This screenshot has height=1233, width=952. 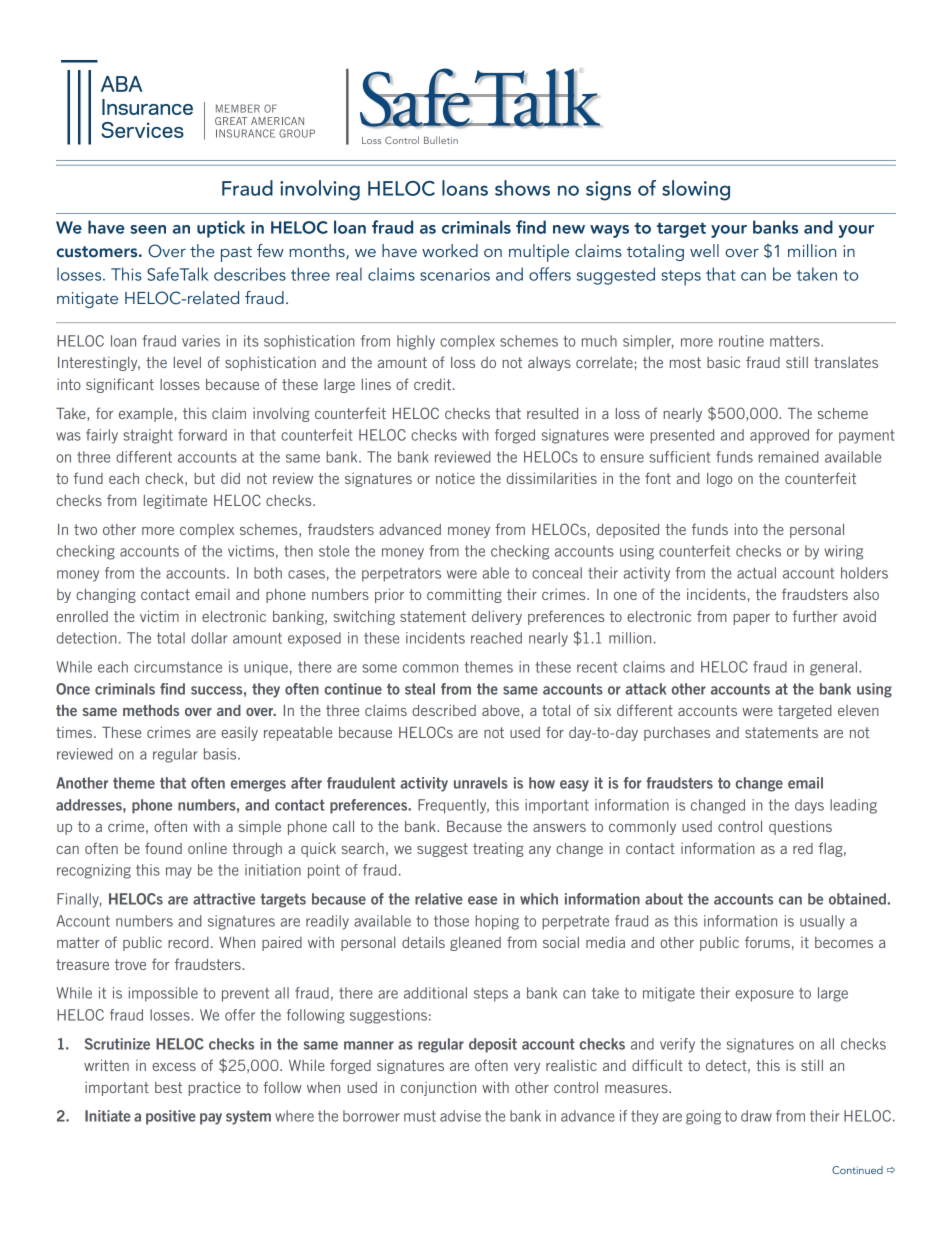 What do you see at coordinates (455, 478) in the screenshot?
I see `notice` at bounding box center [455, 478].
